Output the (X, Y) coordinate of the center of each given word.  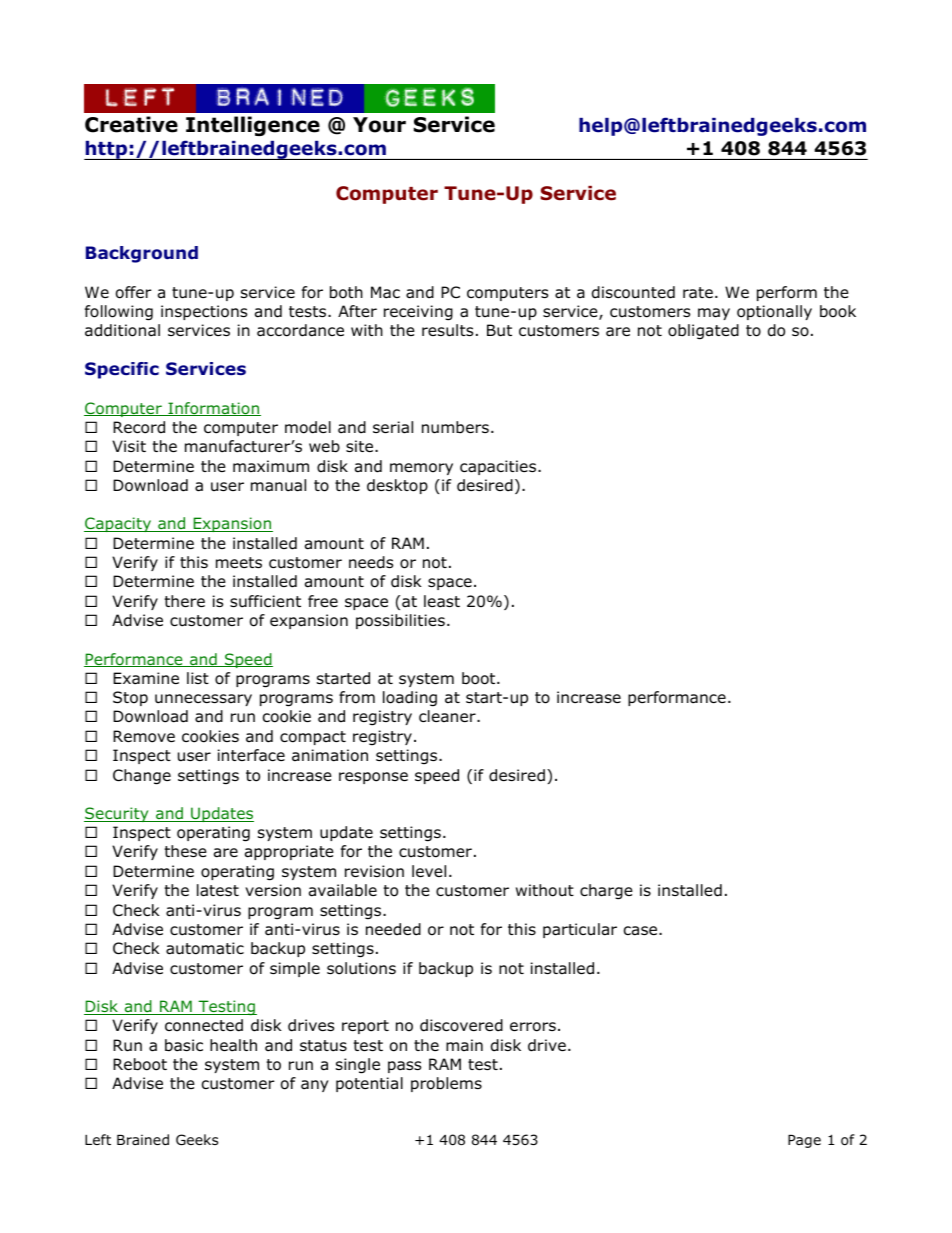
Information (213, 409)
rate (698, 293)
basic (184, 1045)
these (185, 851)
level (429, 871)
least (442, 601)
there (184, 601)
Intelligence (253, 126)
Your (379, 125)
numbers (455, 427)
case (642, 931)
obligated (703, 332)
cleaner (448, 716)
